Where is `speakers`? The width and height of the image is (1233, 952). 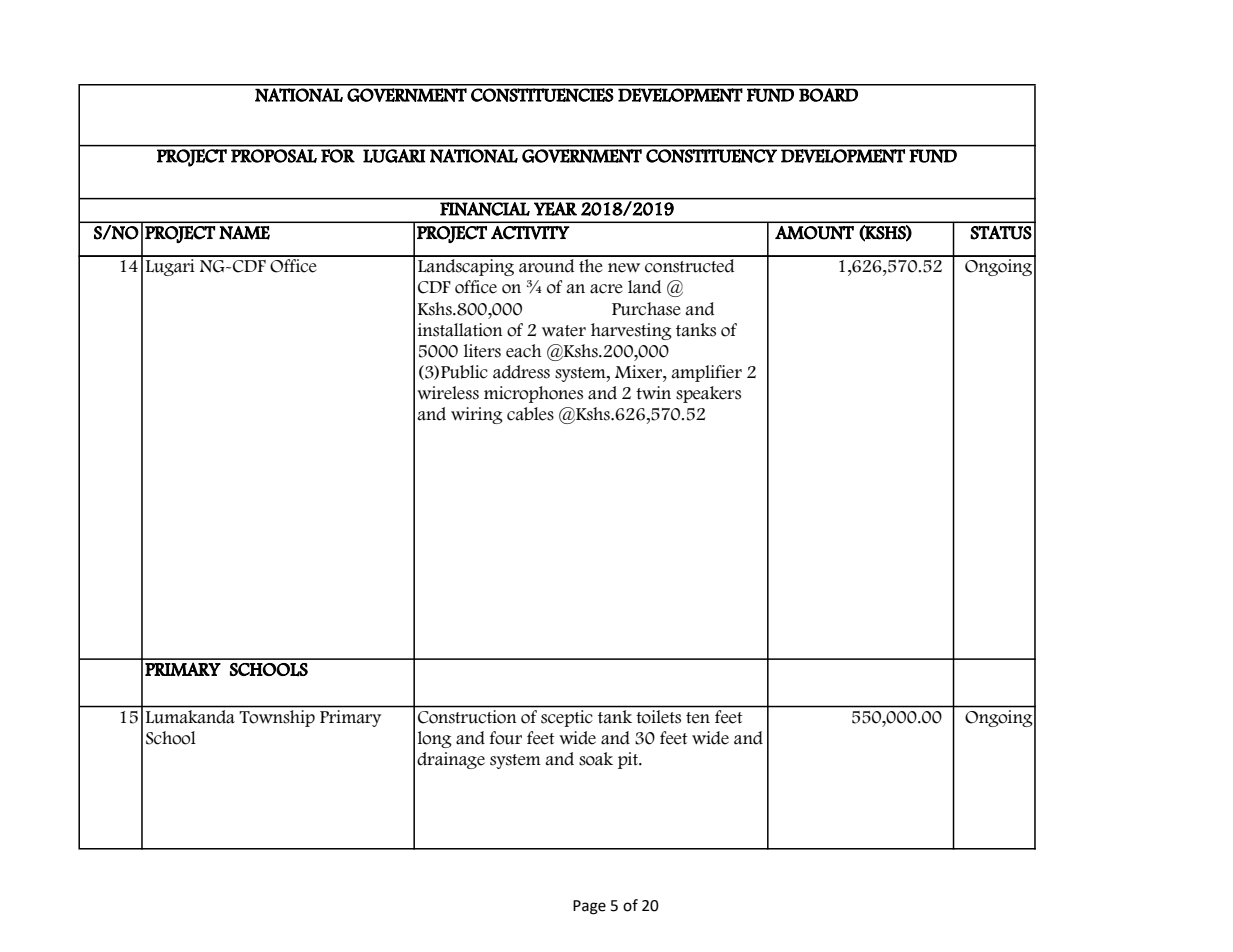
speakers is located at coordinates (708, 394).
